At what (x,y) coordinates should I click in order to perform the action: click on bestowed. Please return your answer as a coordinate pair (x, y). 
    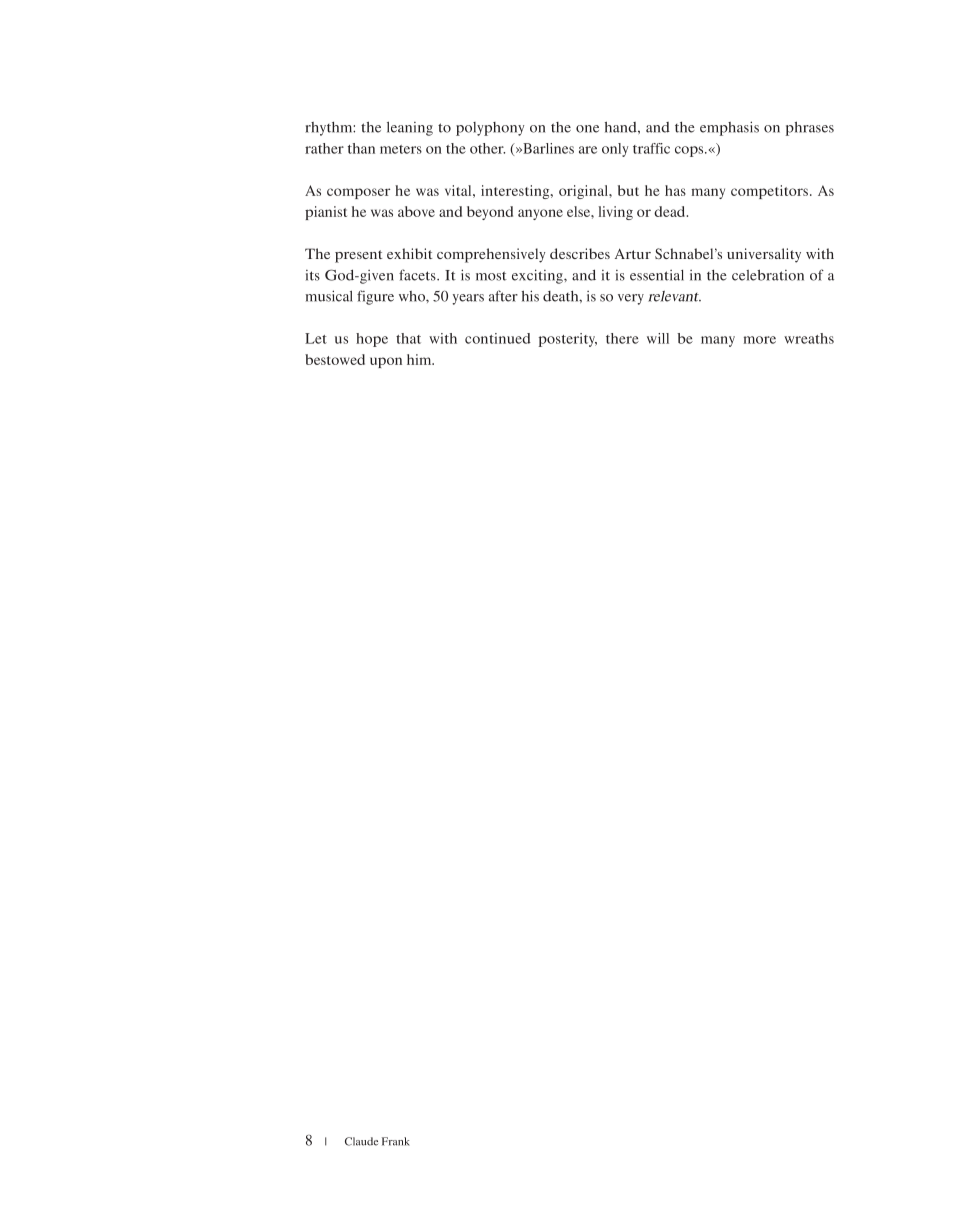
    Looking at the image, I should click on (335, 359).
